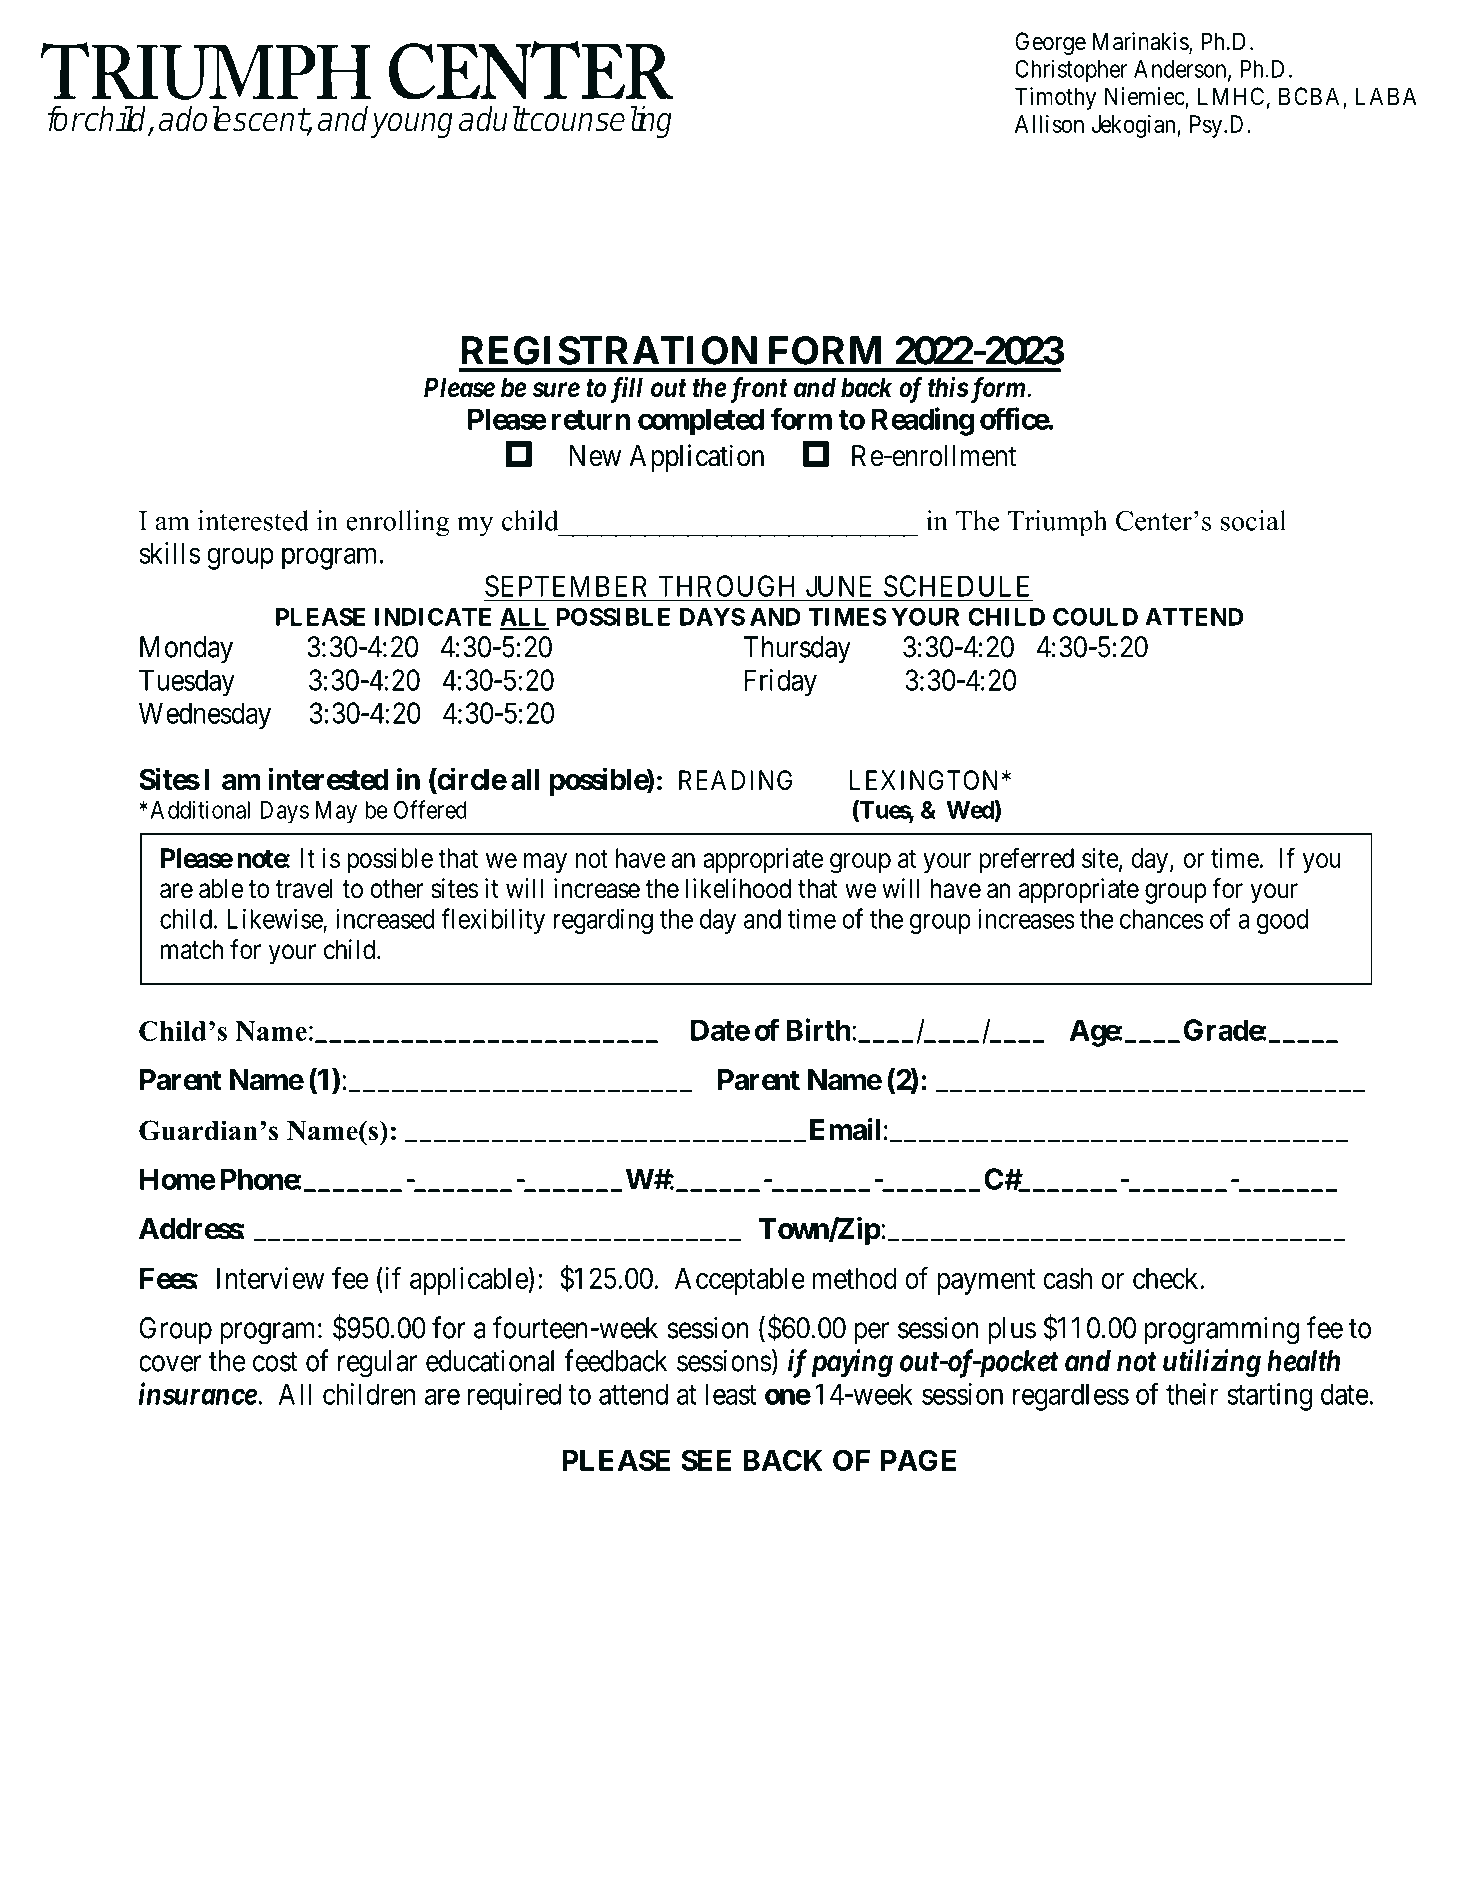 Image resolution: width=1468 pixels, height=1900 pixels. I want to click on completed, so click(701, 422).
